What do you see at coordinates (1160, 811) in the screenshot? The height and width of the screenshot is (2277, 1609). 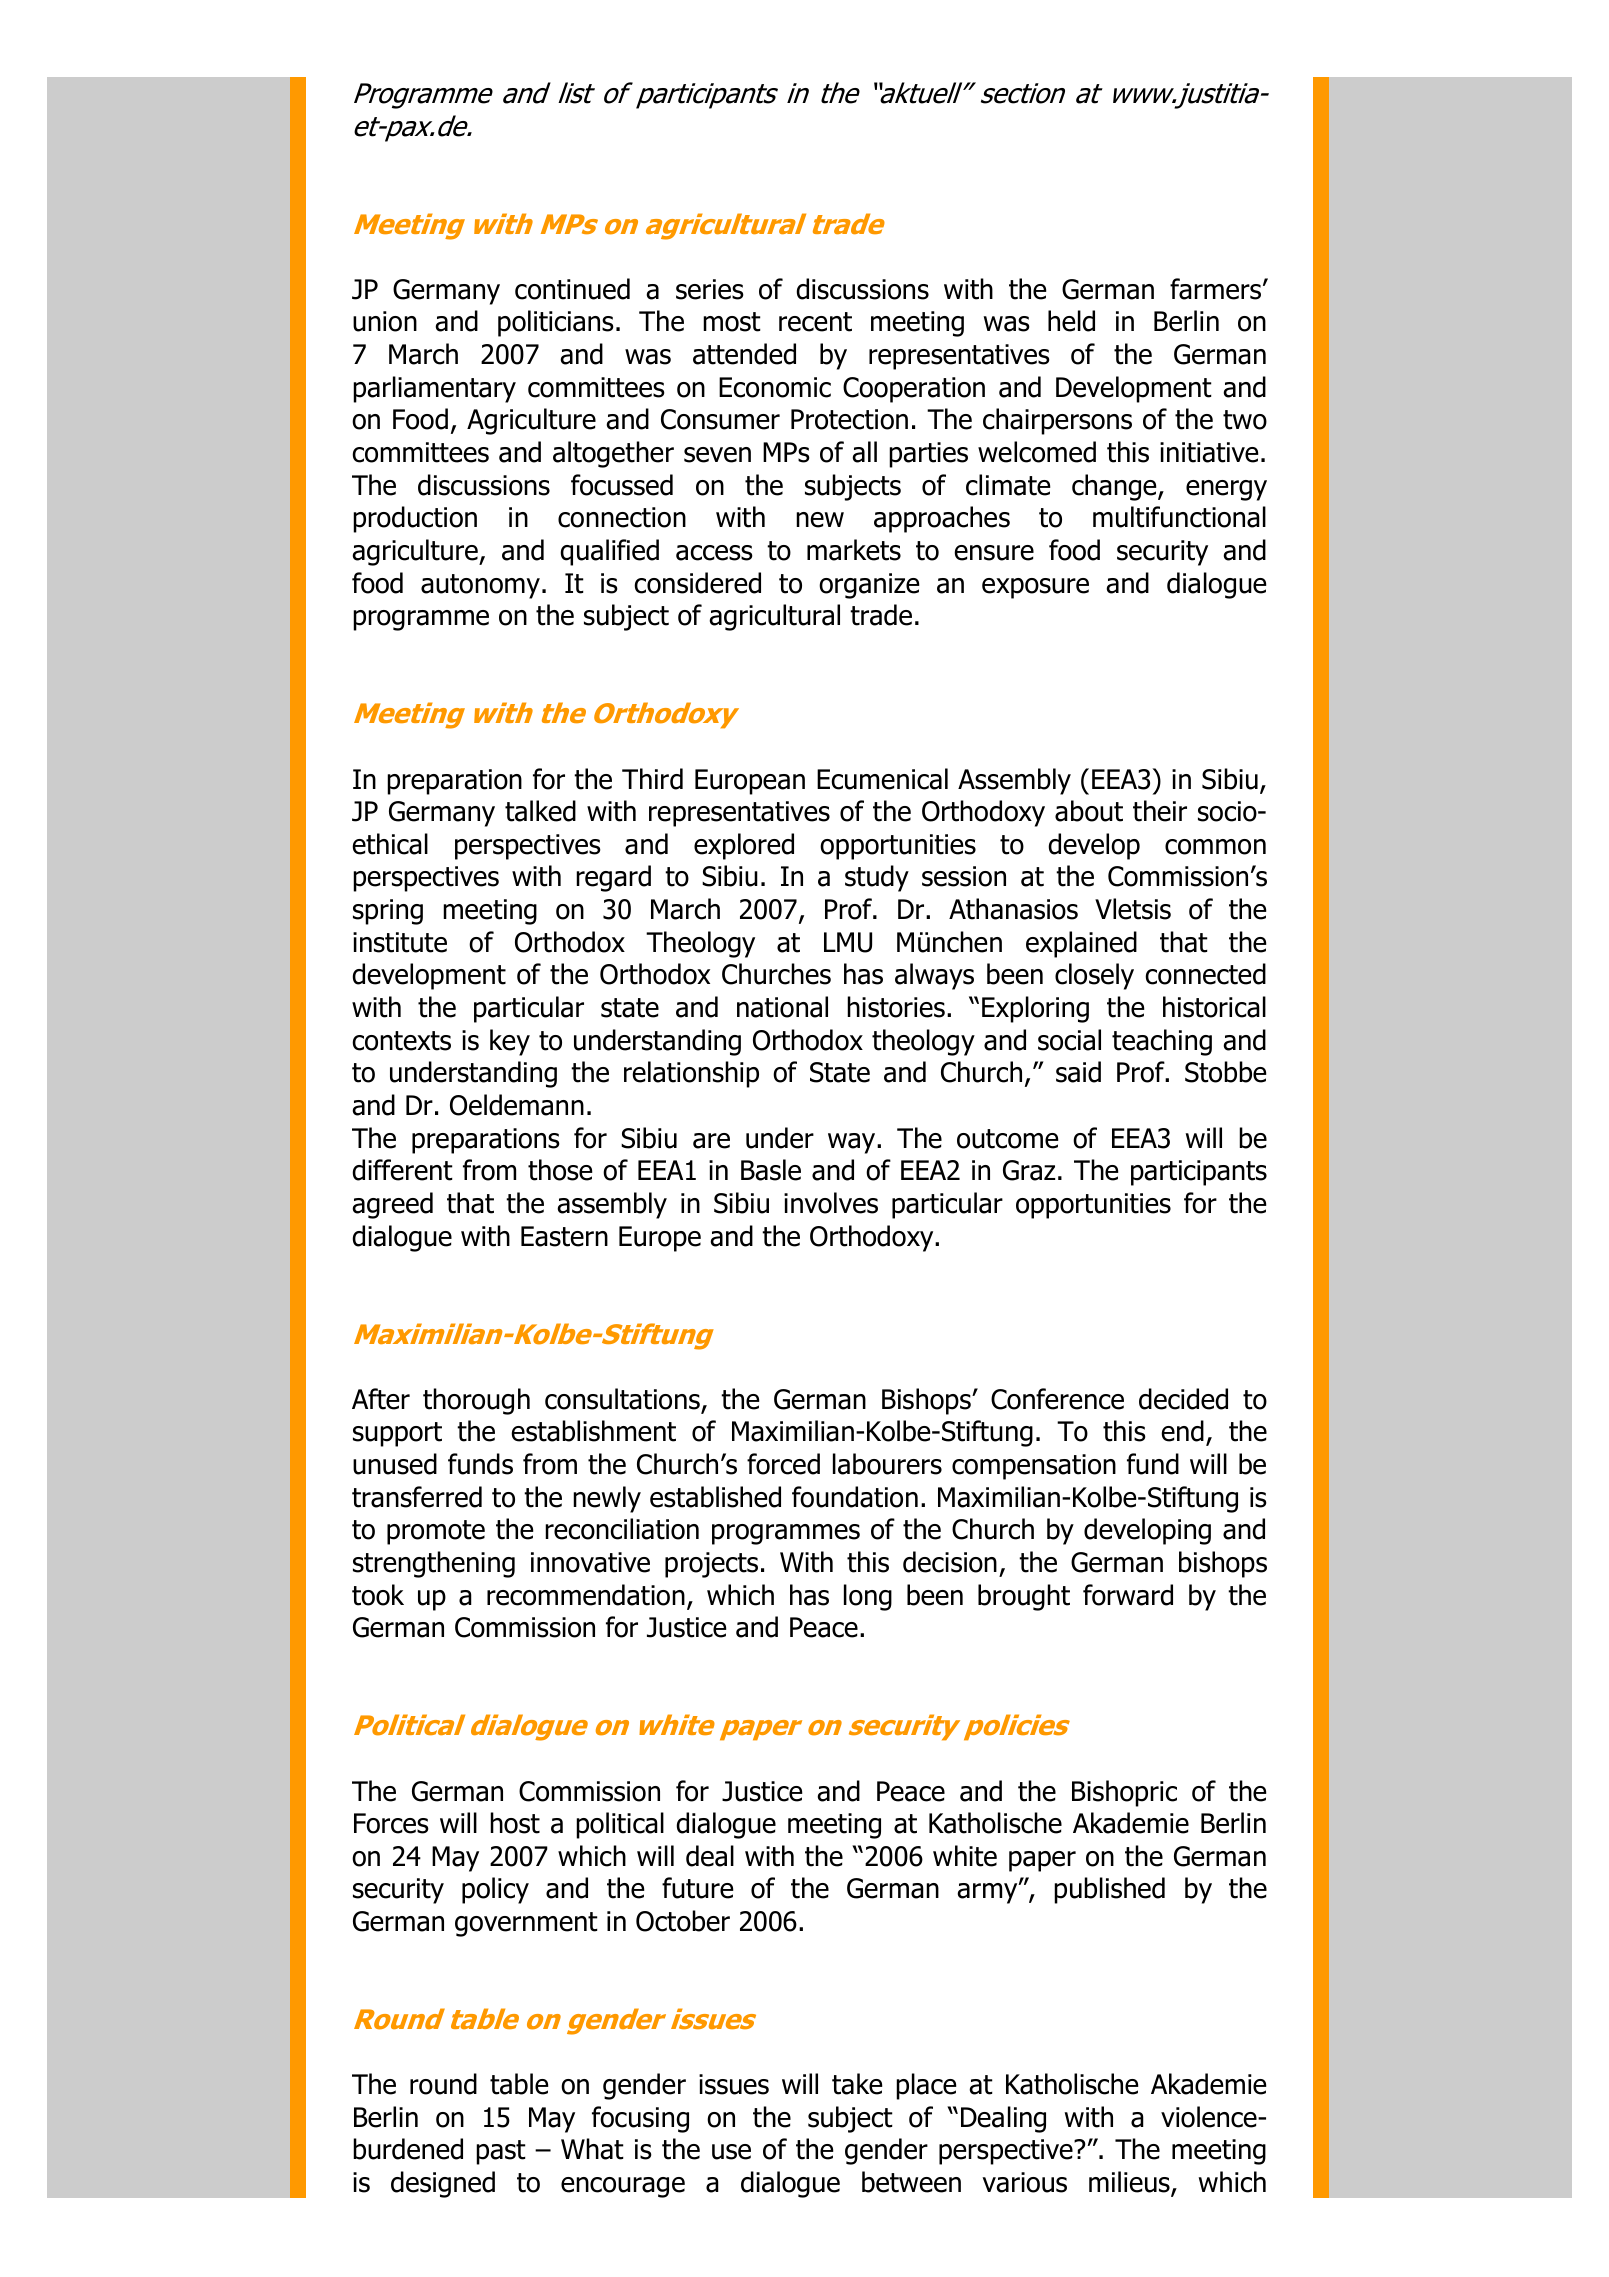 I see `their` at bounding box center [1160, 811].
